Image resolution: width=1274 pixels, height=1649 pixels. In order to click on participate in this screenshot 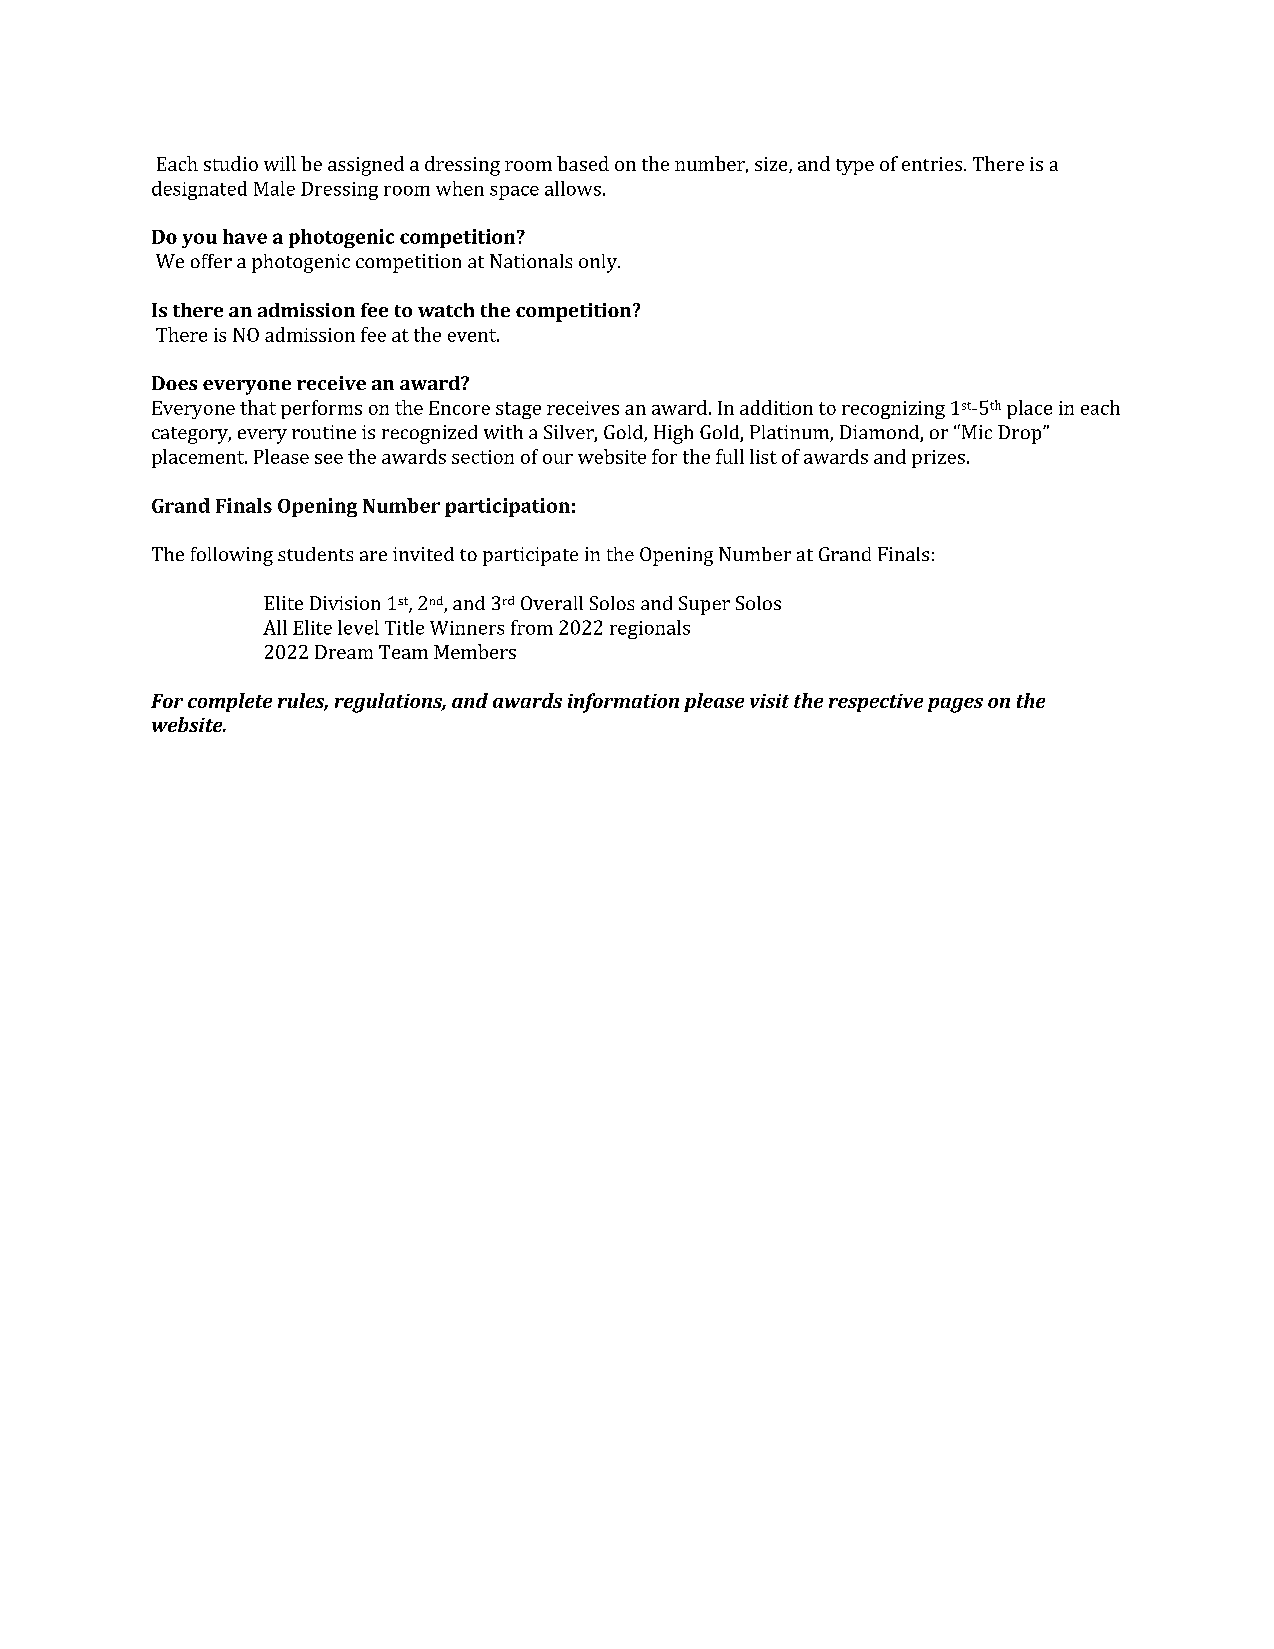, I will do `click(530, 556)`.
